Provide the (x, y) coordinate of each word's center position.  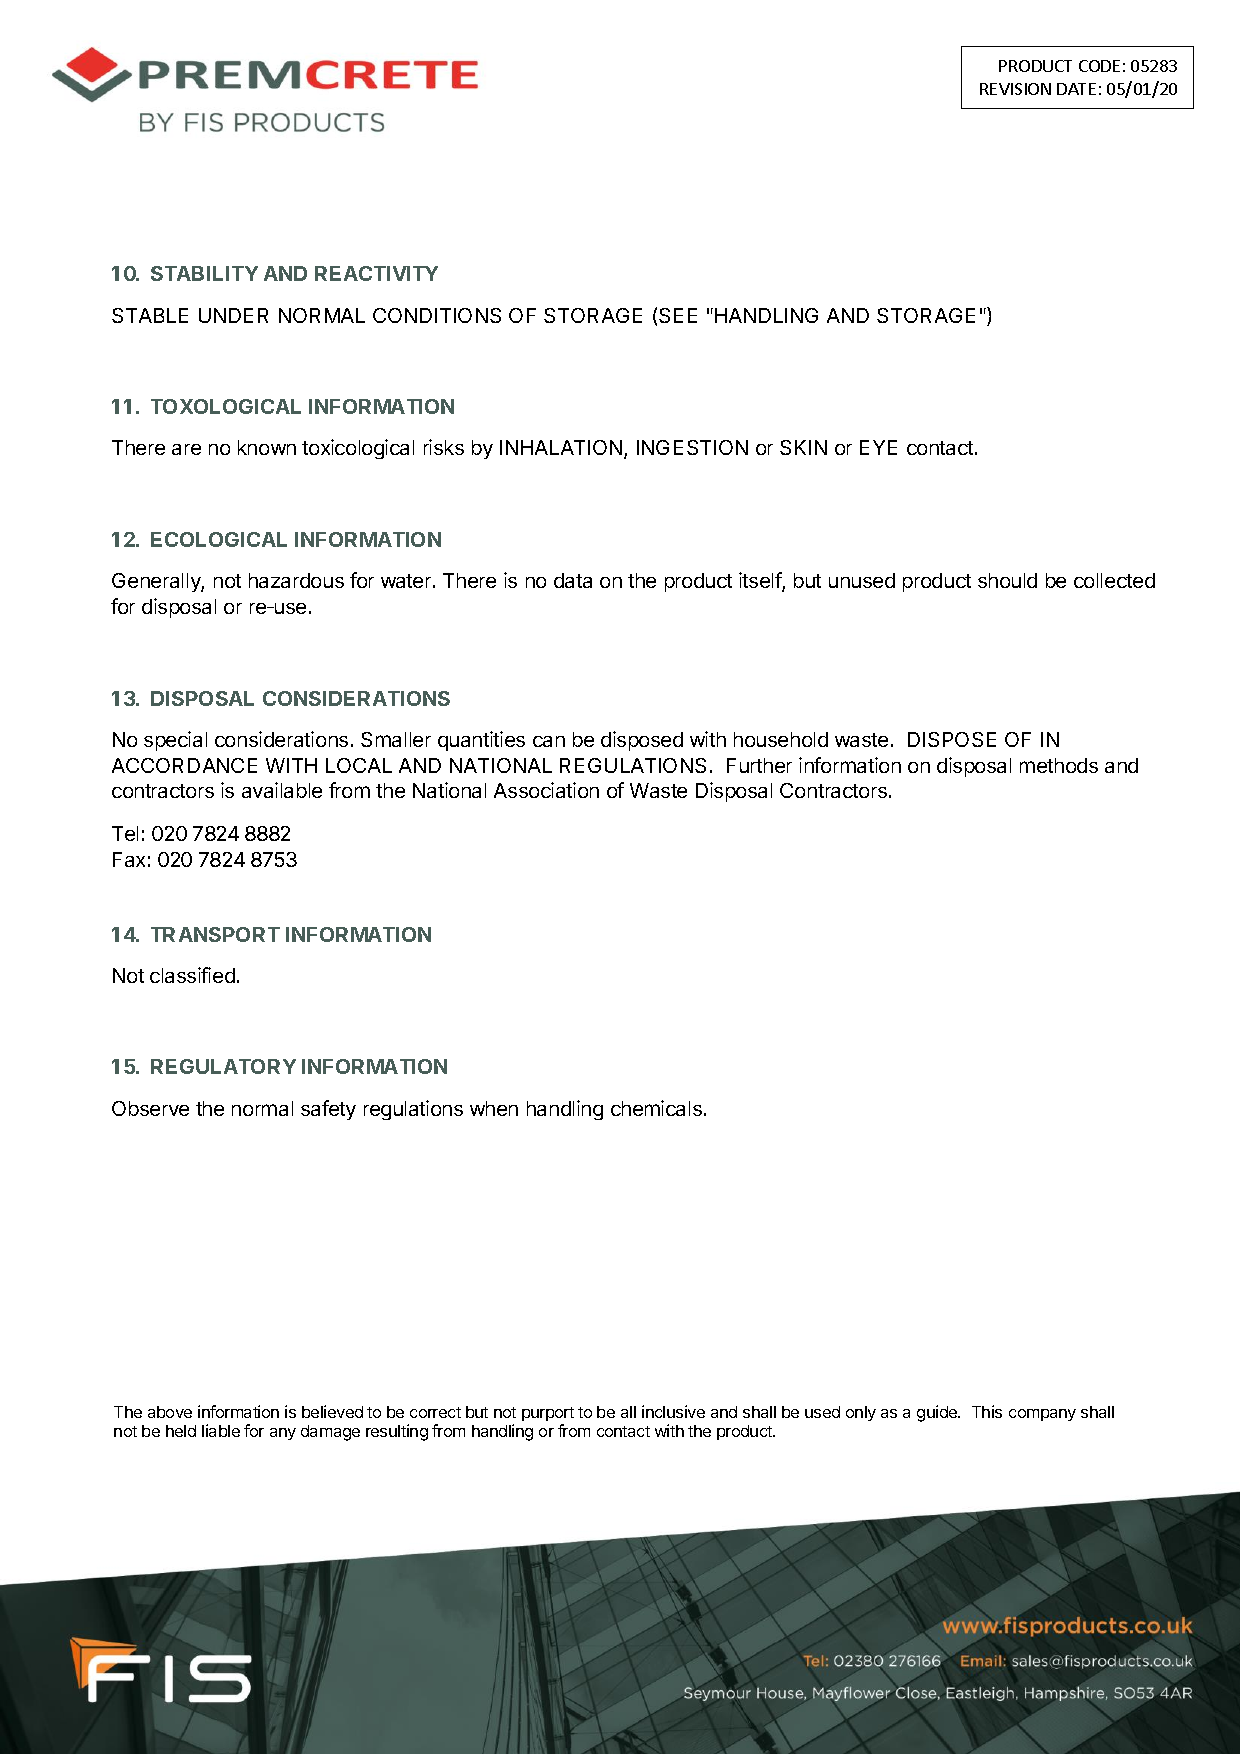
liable (221, 1430)
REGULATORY (223, 1066)
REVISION (1015, 89)
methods (1059, 765)
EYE (878, 447)
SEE (678, 315)
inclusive (673, 1411)
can (549, 741)
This (987, 1411)
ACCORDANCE (184, 765)
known (267, 447)
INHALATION (561, 447)
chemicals (656, 1108)
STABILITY (204, 273)
